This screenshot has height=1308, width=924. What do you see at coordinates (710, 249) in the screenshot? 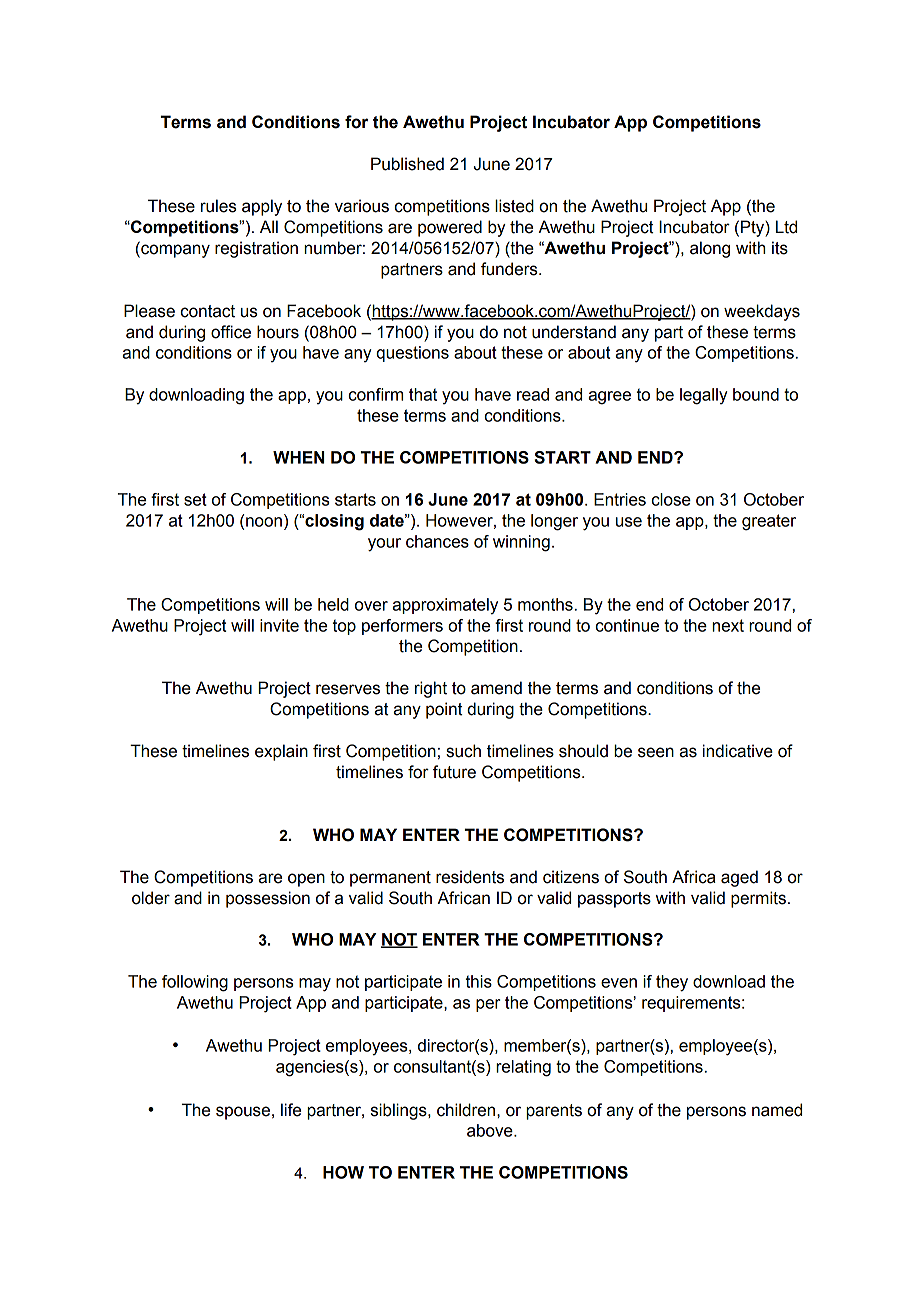
I see `along` at bounding box center [710, 249].
